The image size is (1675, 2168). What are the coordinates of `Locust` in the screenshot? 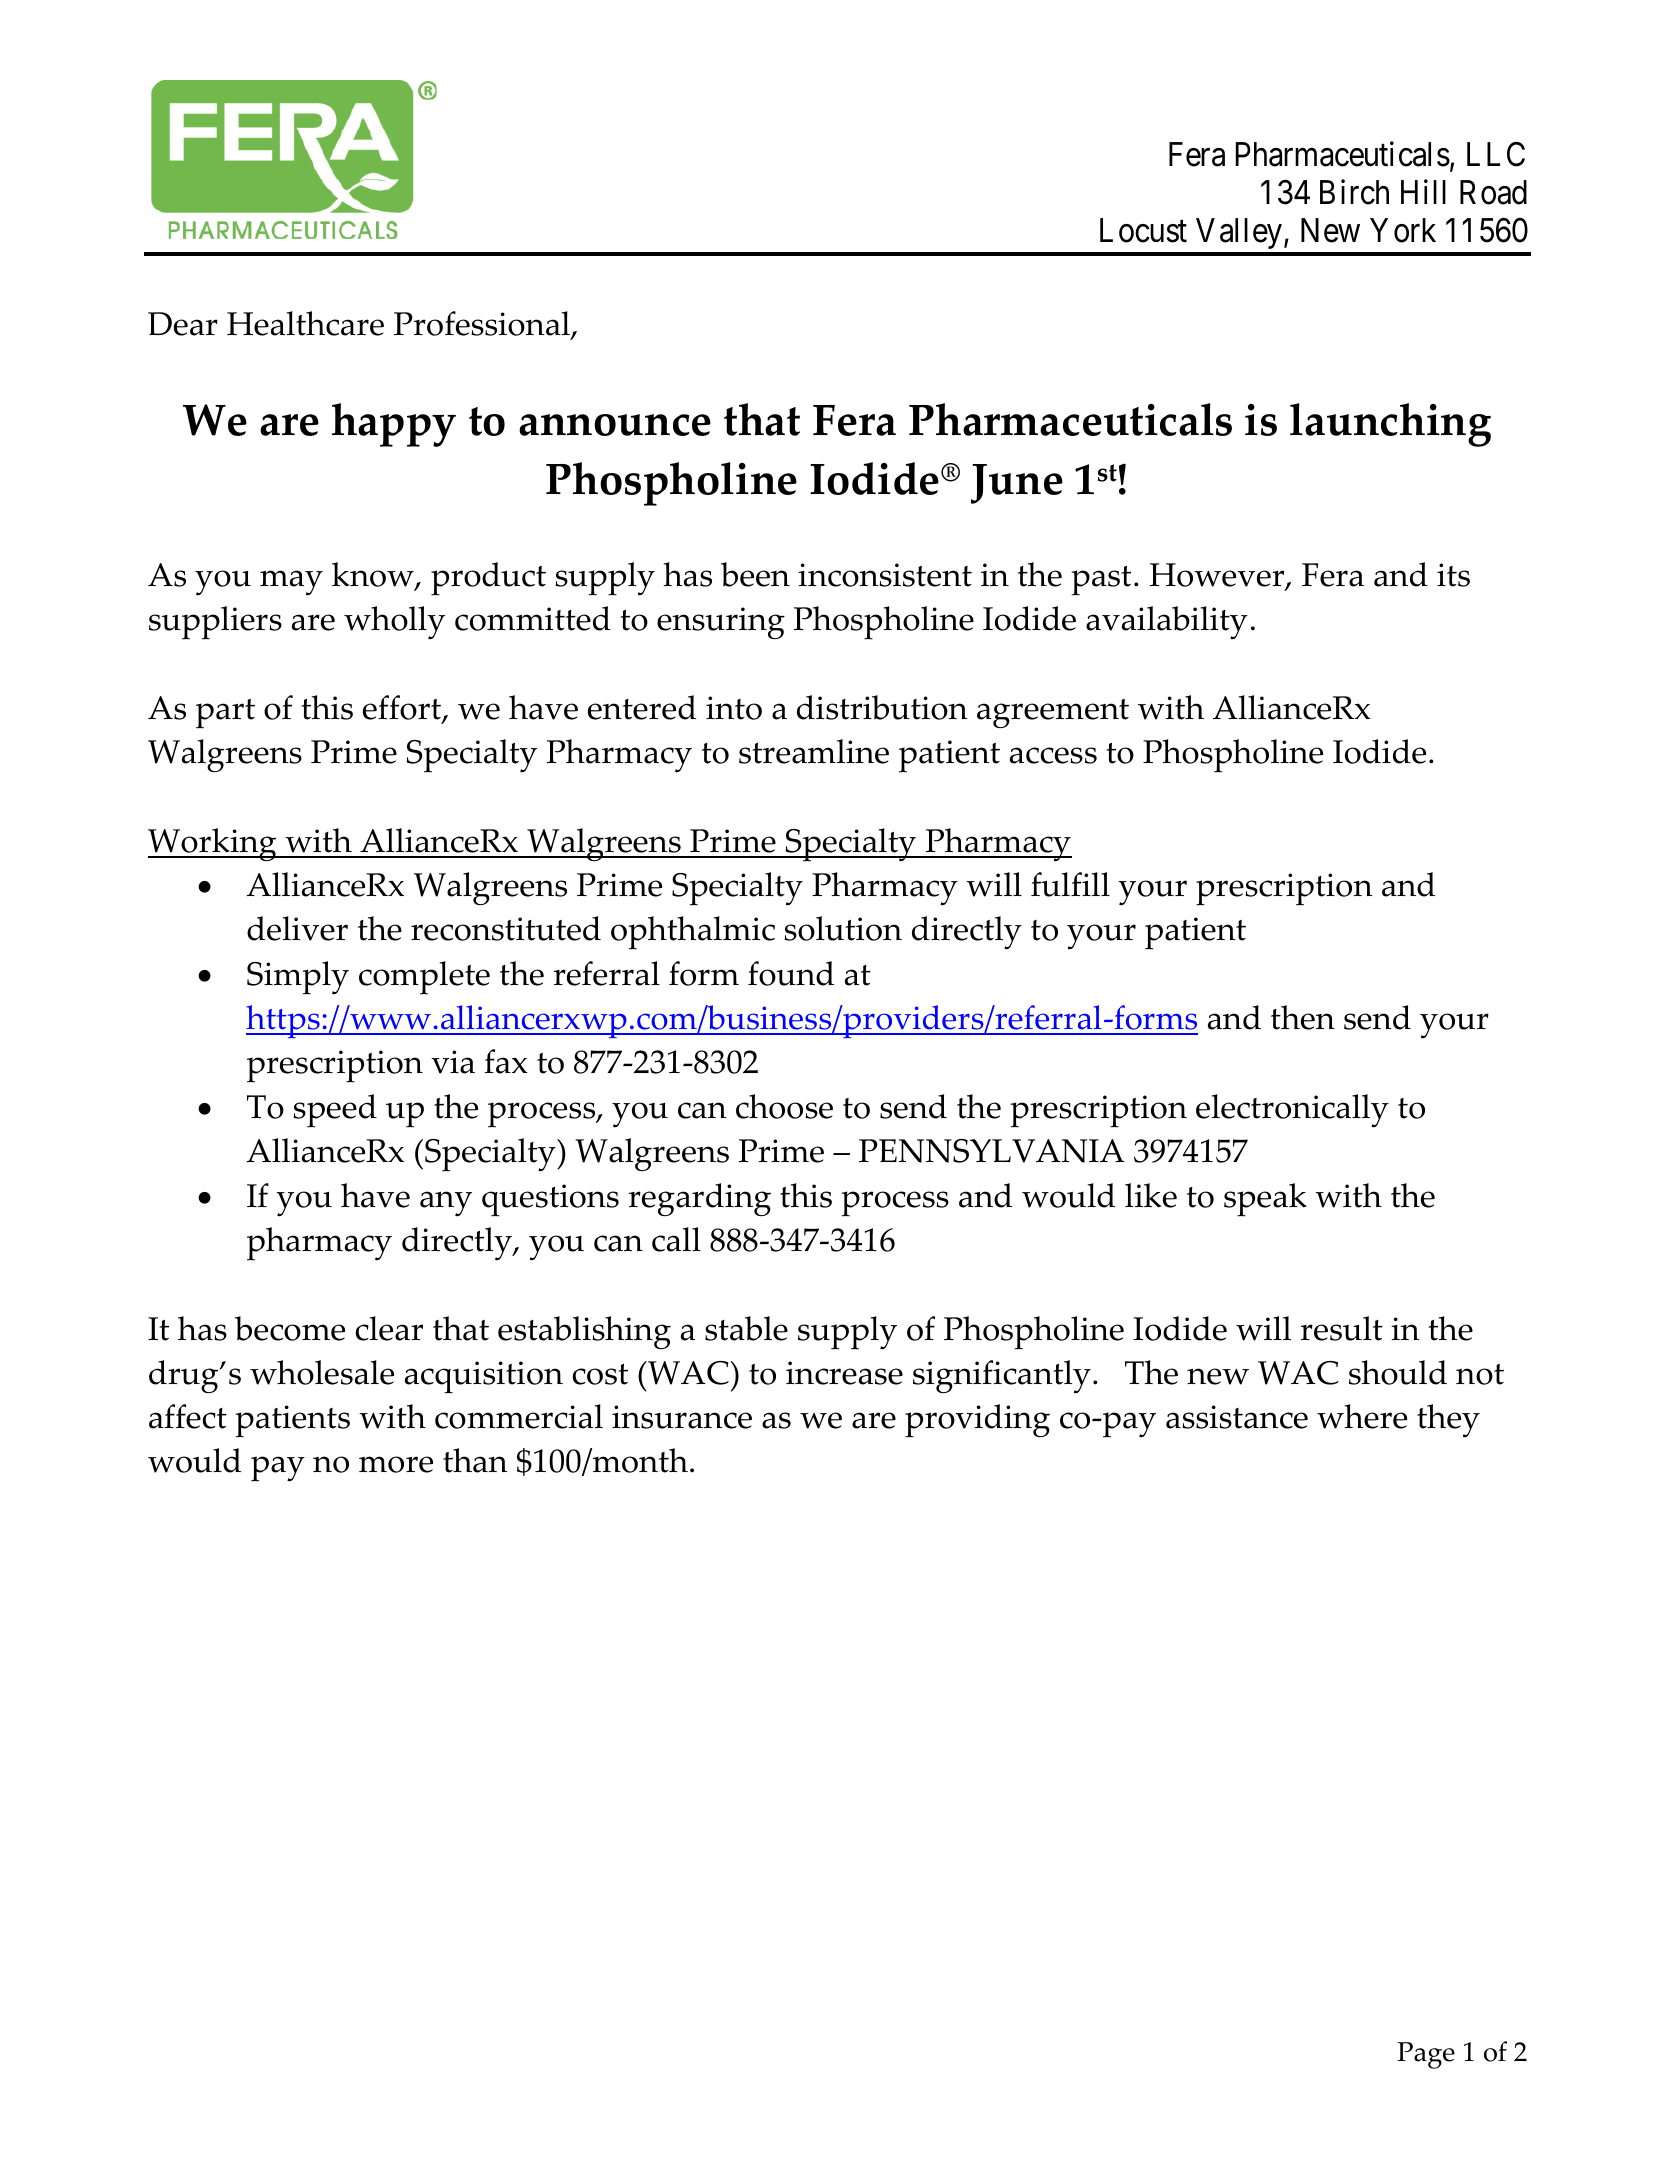 It's located at (1143, 230).
